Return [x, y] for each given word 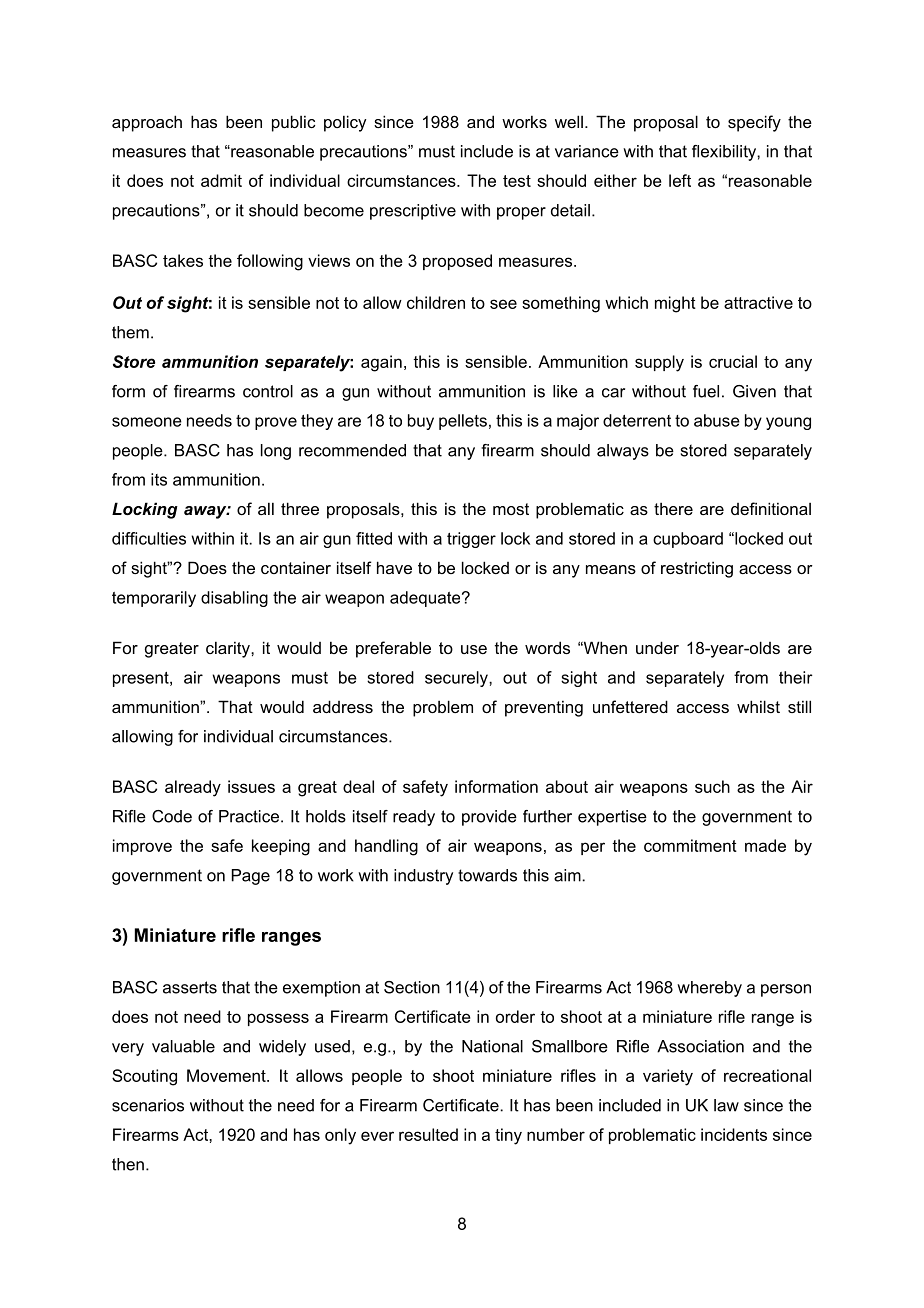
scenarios [148, 1105]
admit [221, 180]
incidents [734, 1134]
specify [754, 123]
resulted [428, 1134]
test [517, 181]
